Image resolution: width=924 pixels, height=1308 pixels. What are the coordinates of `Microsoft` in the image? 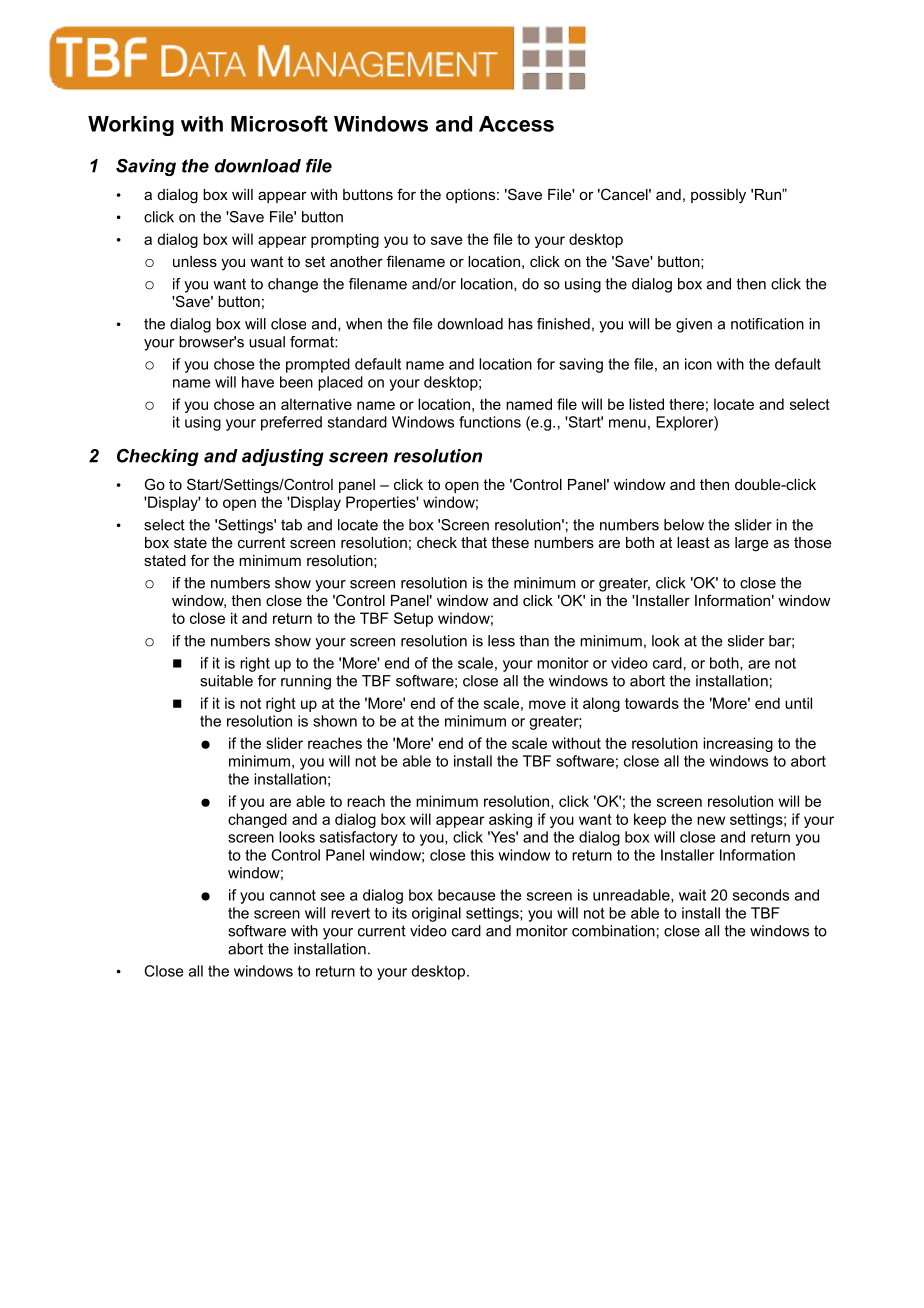 It's located at (279, 123).
